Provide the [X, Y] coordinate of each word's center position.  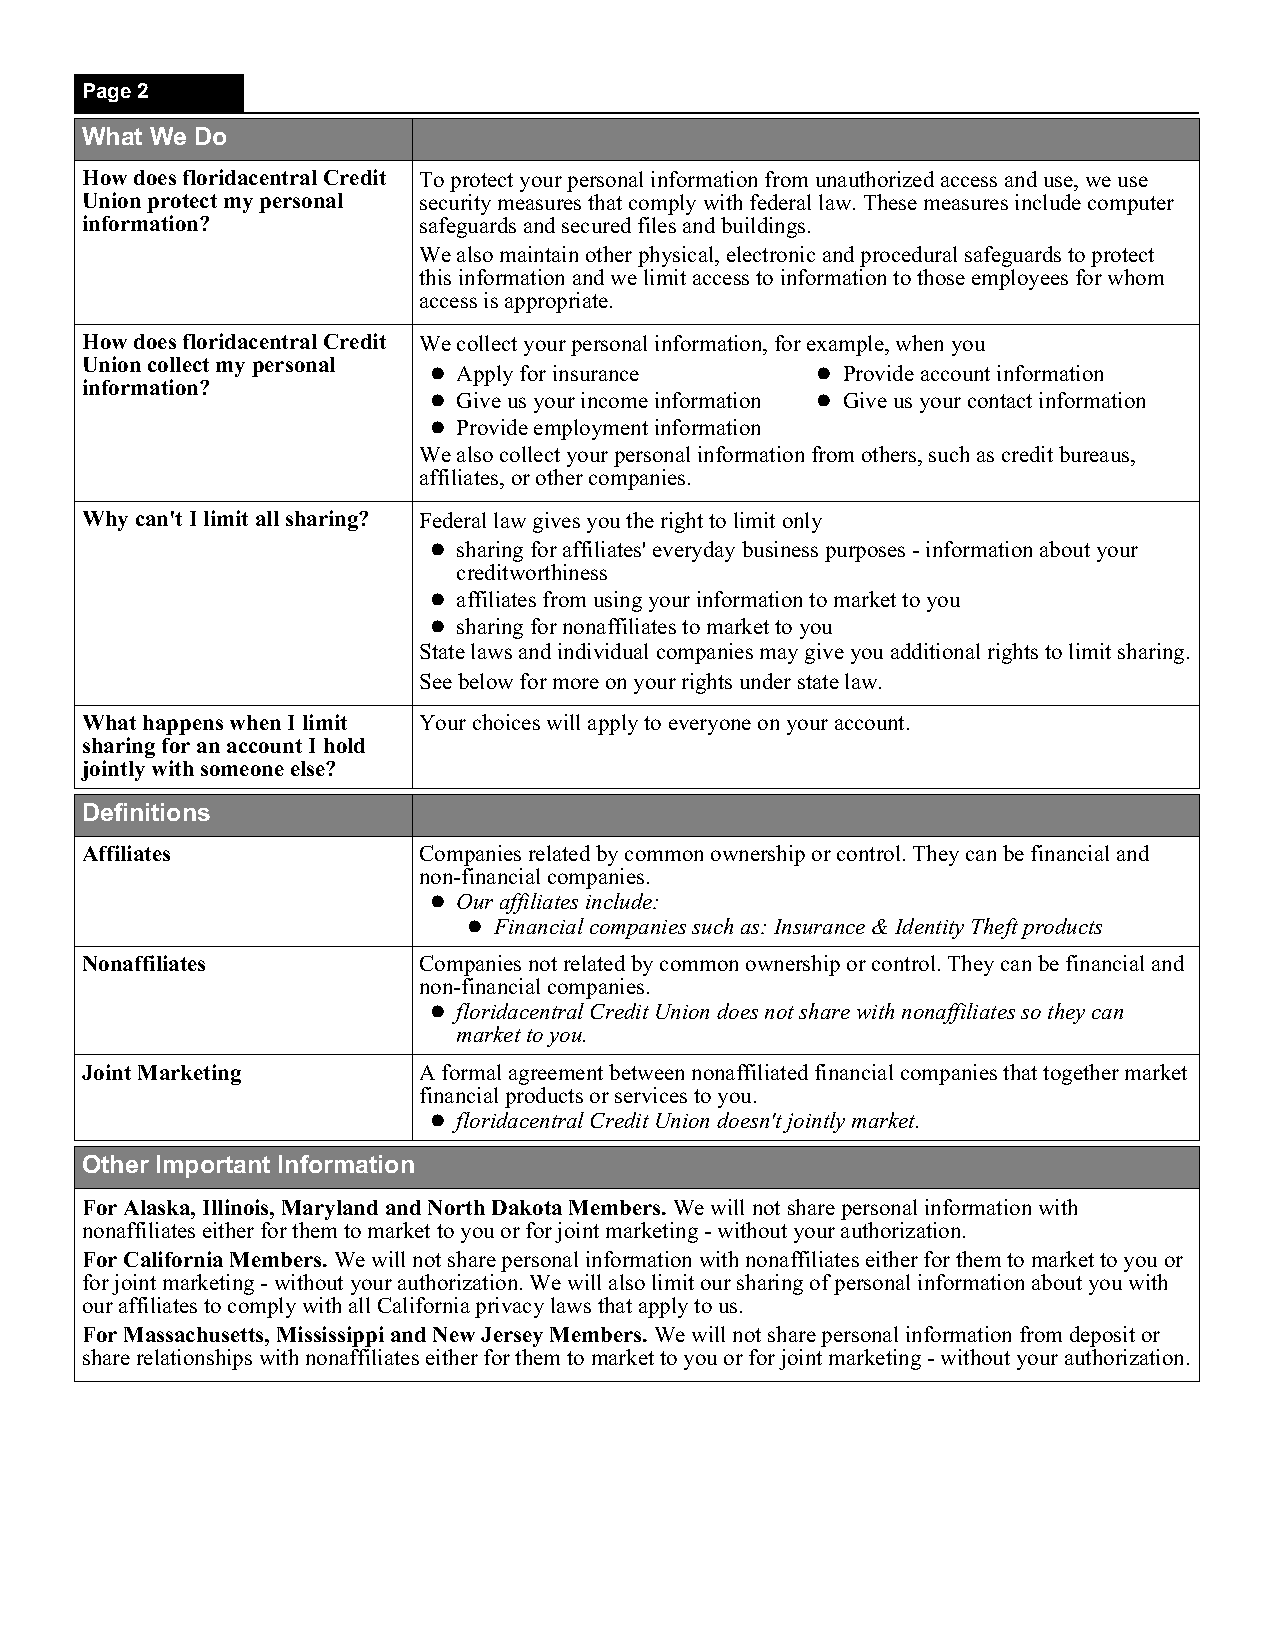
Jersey [512, 1338]
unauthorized [875, 179]
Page [107, 92]
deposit [1102, 1338]
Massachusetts [195, 1334]
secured [596, 225]
